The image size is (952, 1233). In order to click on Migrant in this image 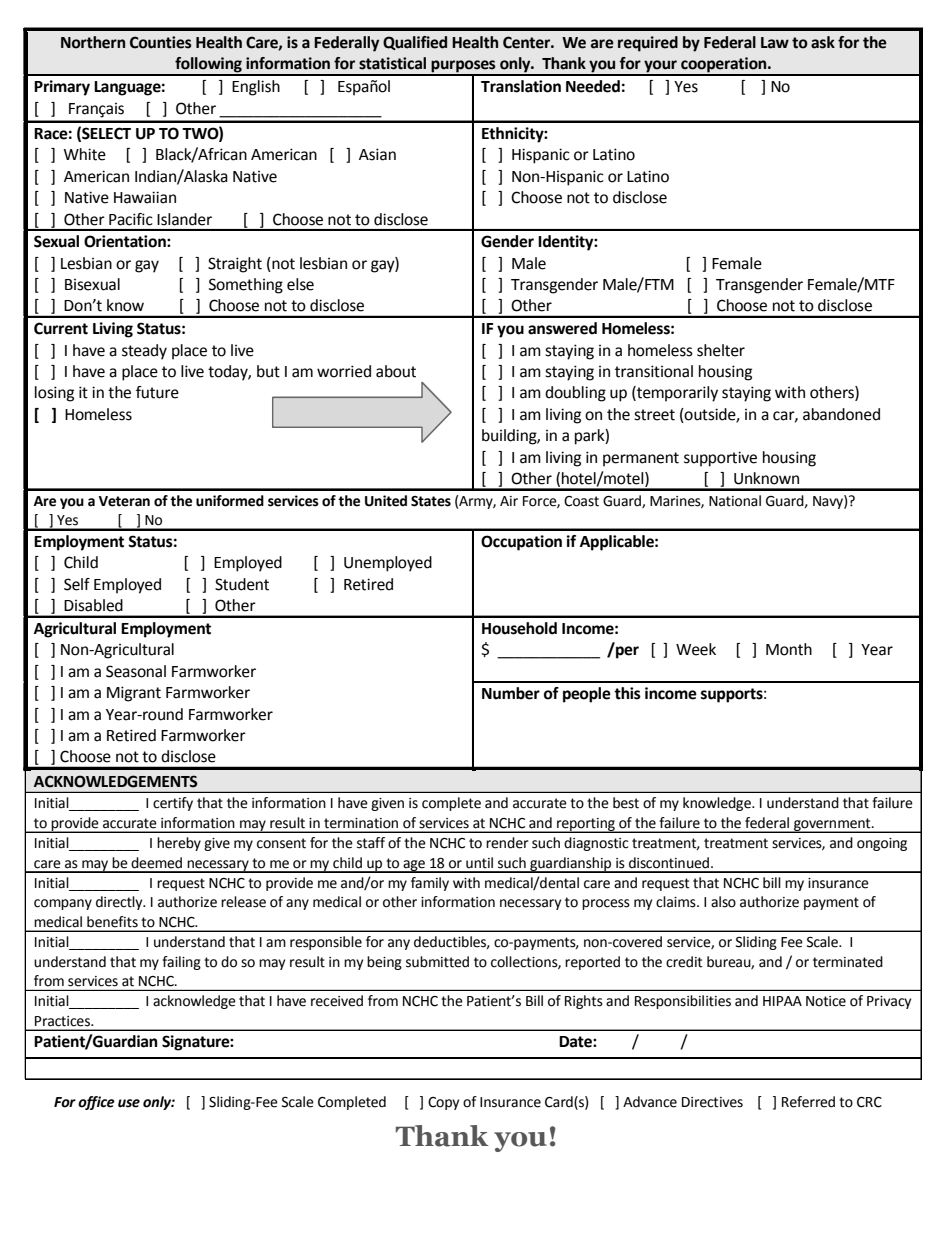, I will do `click(134, 694)`.
